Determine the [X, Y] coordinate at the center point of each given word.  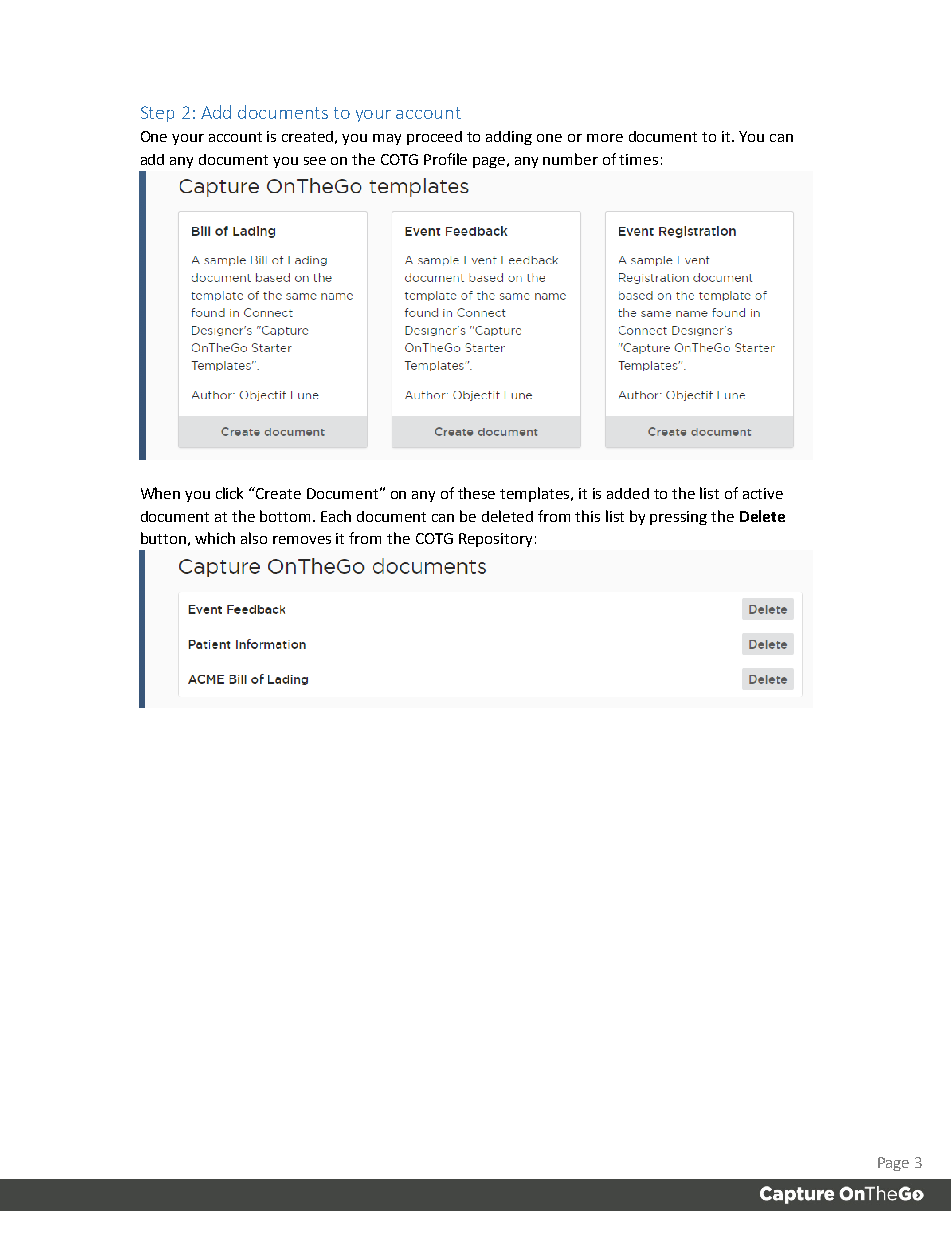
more [605, 138]
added [628, 493]
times [638, 159]
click [229, 493]
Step [157, 114]
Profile [445, 159]
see [315, 161]
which [215, 538]
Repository [495, 540]
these [476, 493]
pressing [678, 518]
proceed [434, 138]
